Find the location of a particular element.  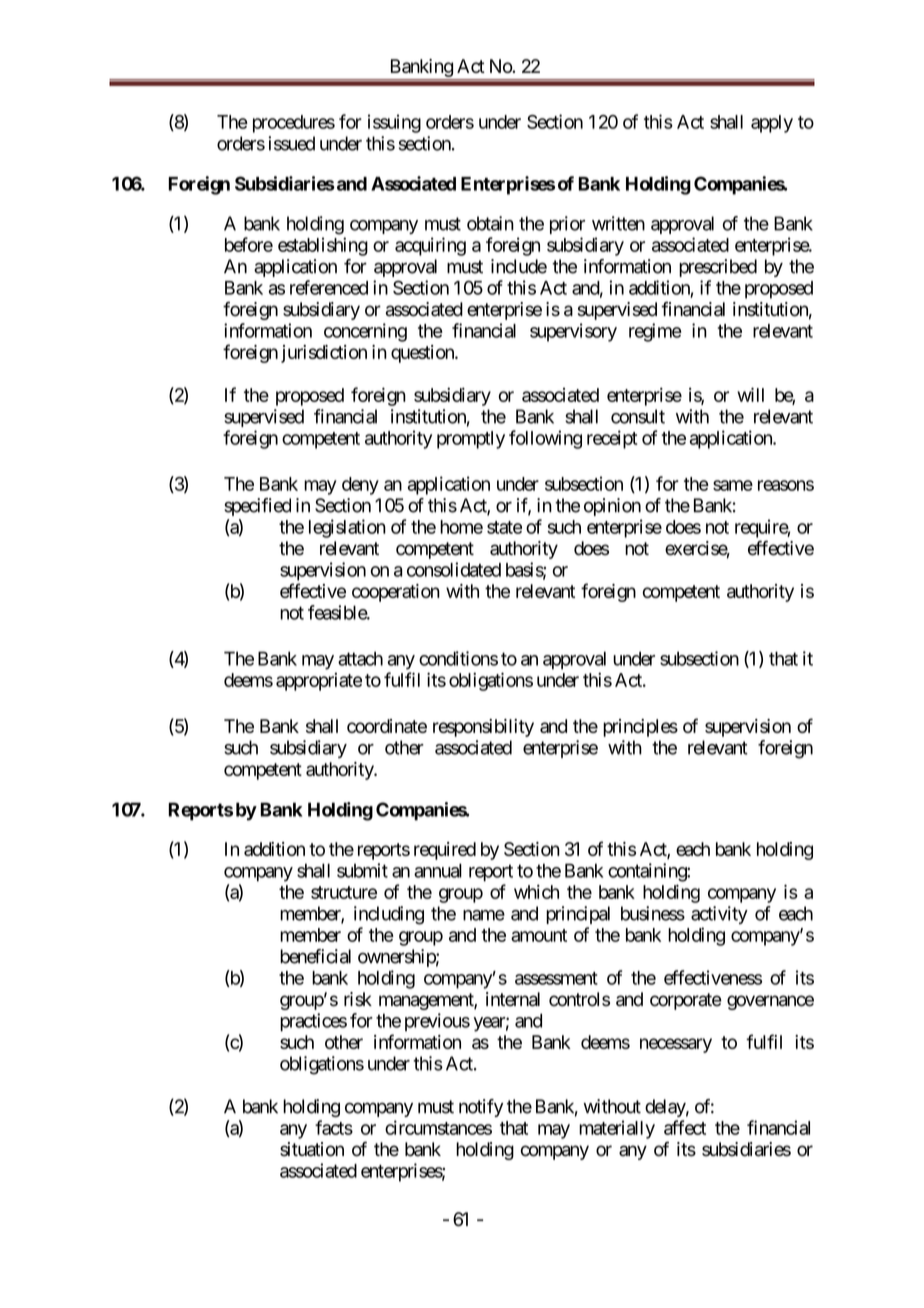

appropriate is located at coordinates (319, 682).
